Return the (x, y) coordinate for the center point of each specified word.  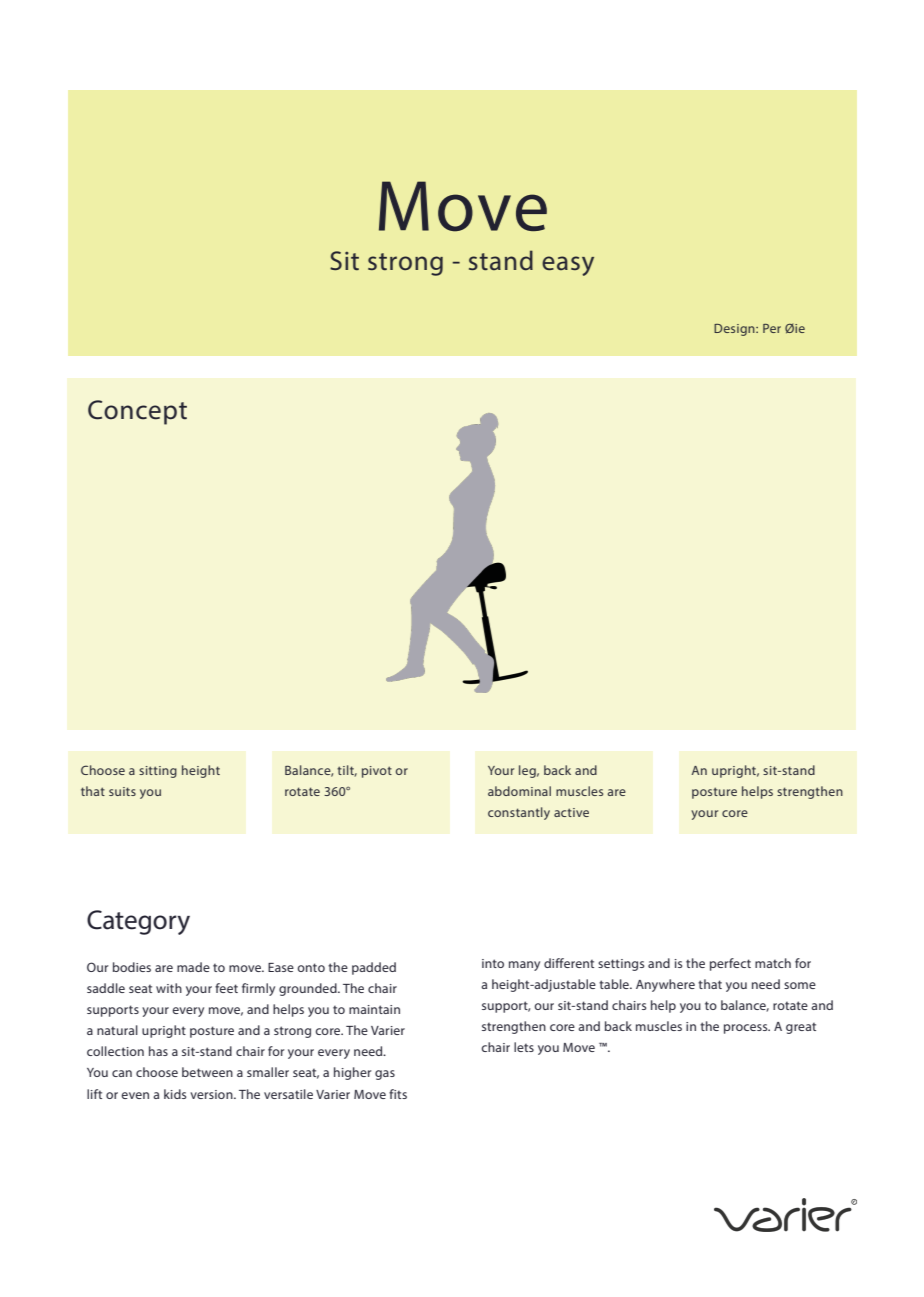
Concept (137, 412)
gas (385, 1075)
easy (568, 266)
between (207, 1072)
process (747, 1029)
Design (735, 330)
